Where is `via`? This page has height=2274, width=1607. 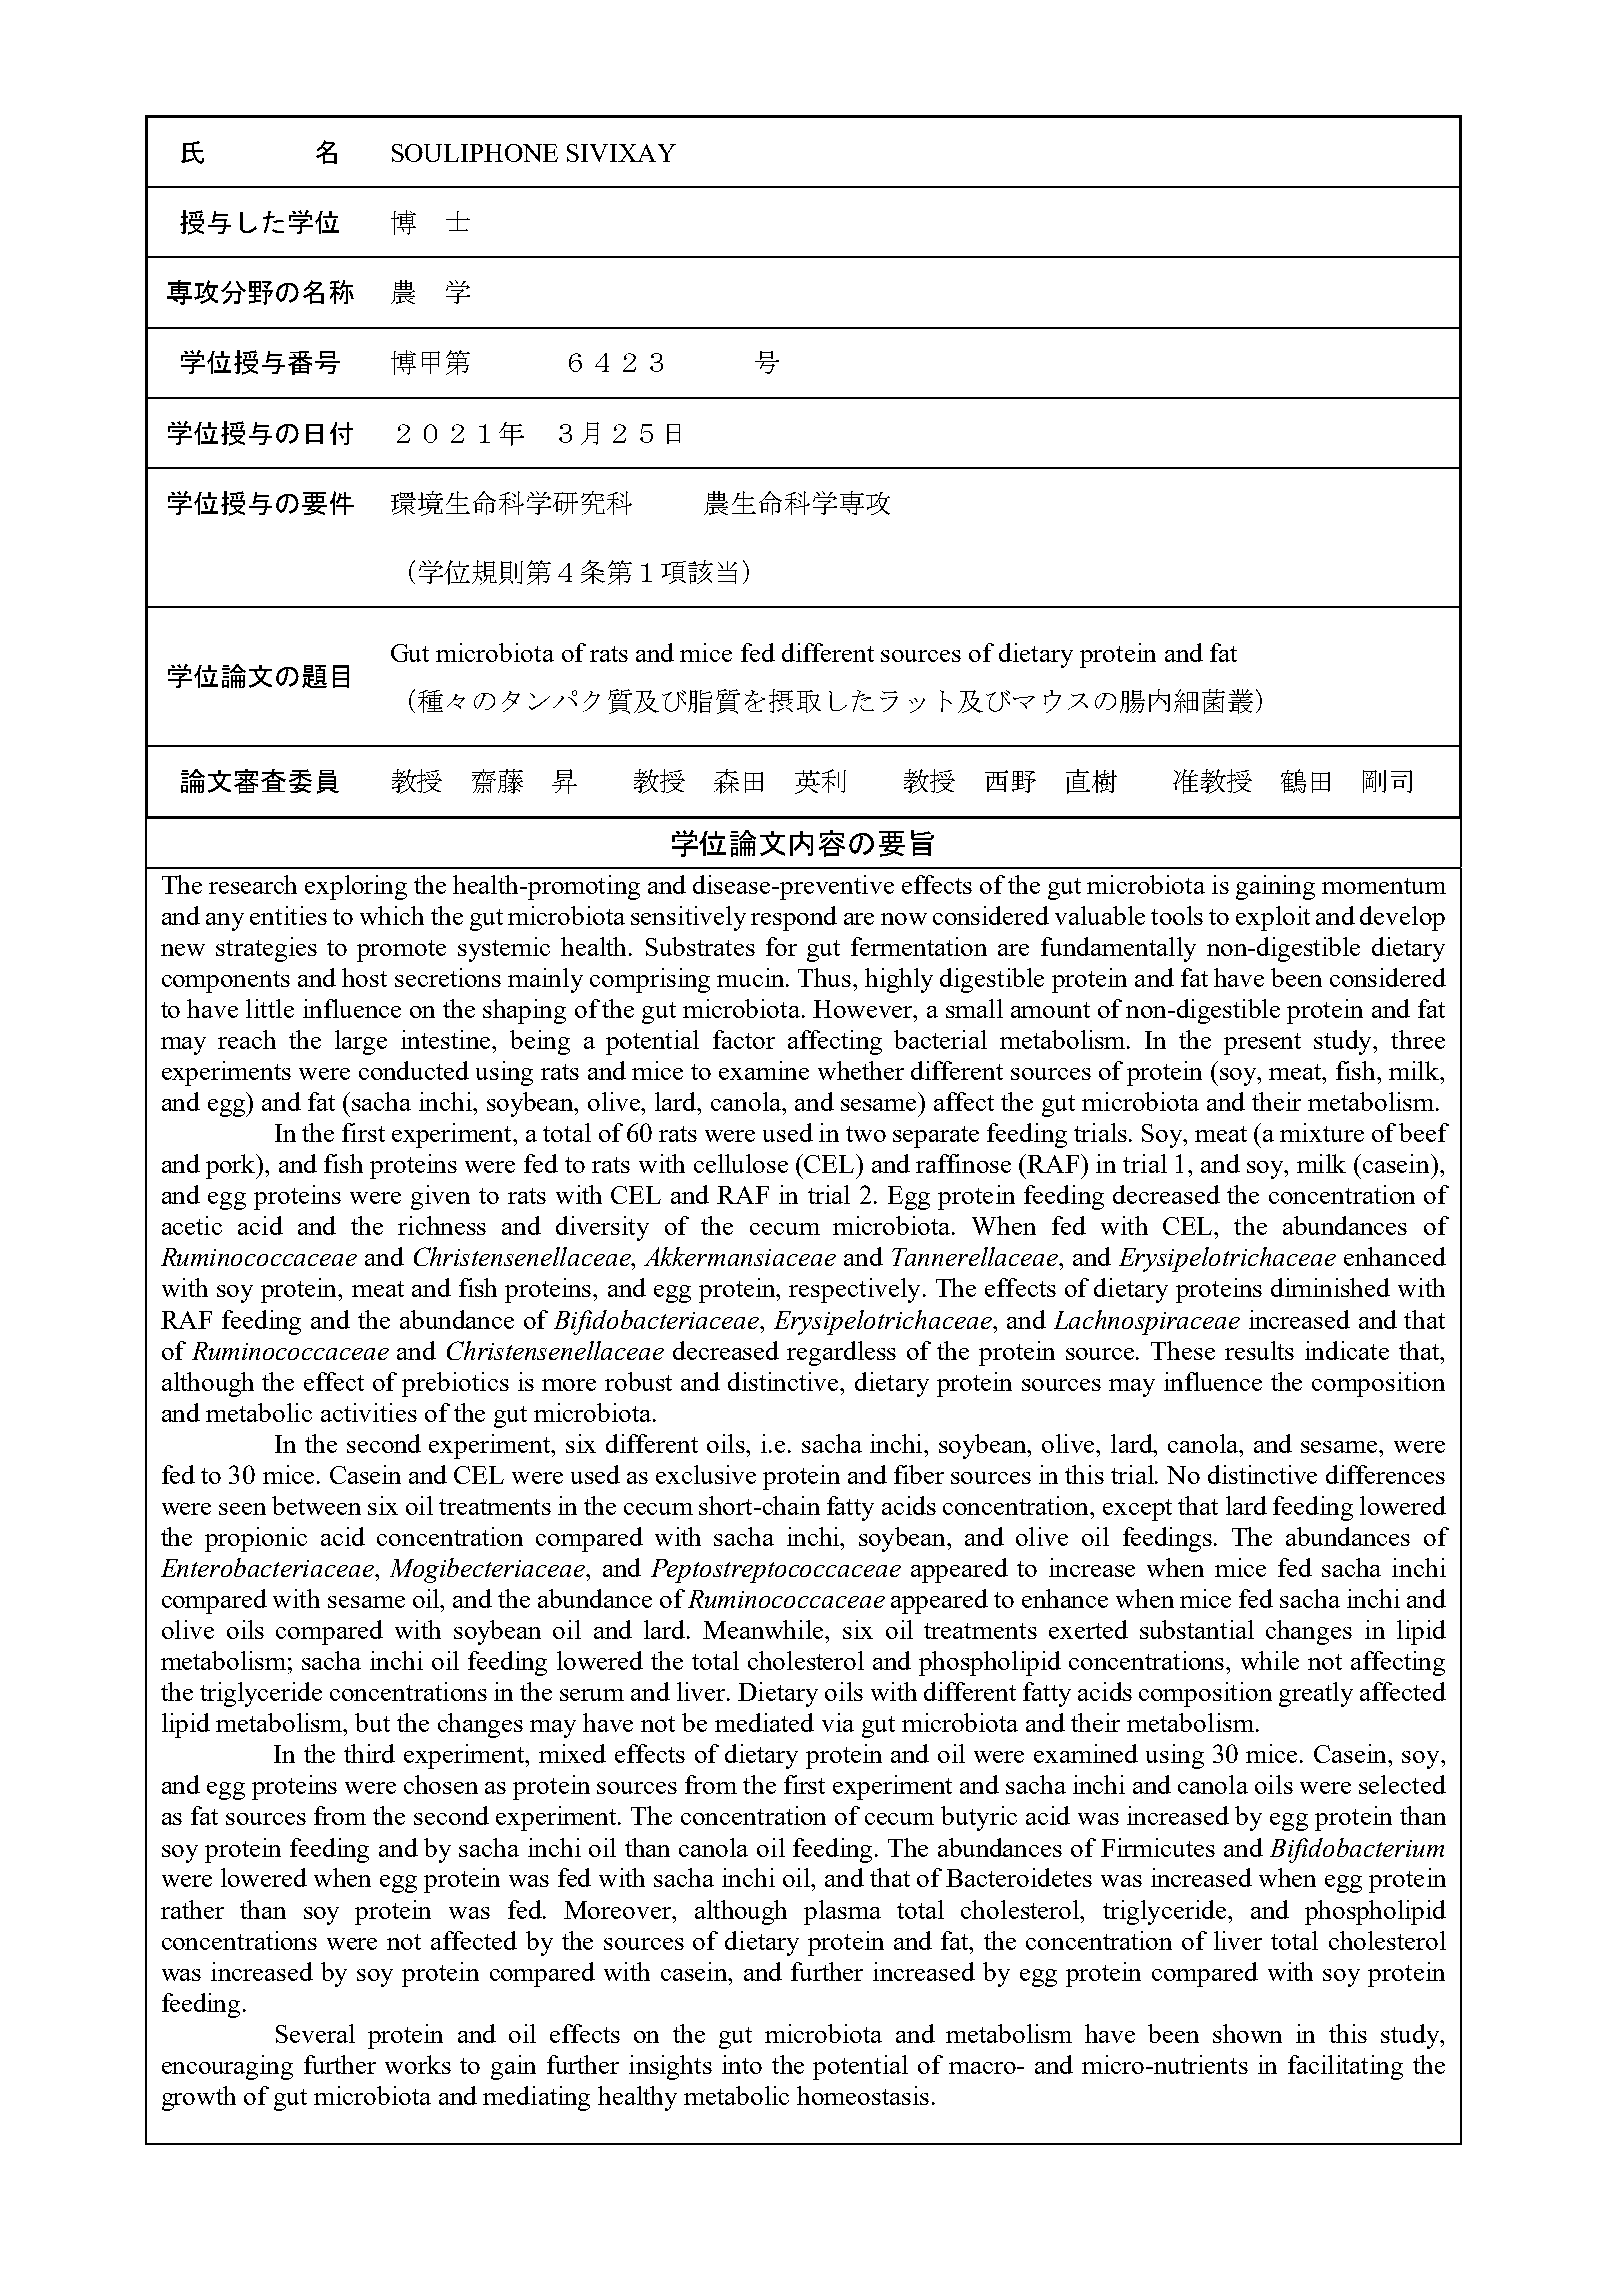 via is located at coordinates (838, 1722).
